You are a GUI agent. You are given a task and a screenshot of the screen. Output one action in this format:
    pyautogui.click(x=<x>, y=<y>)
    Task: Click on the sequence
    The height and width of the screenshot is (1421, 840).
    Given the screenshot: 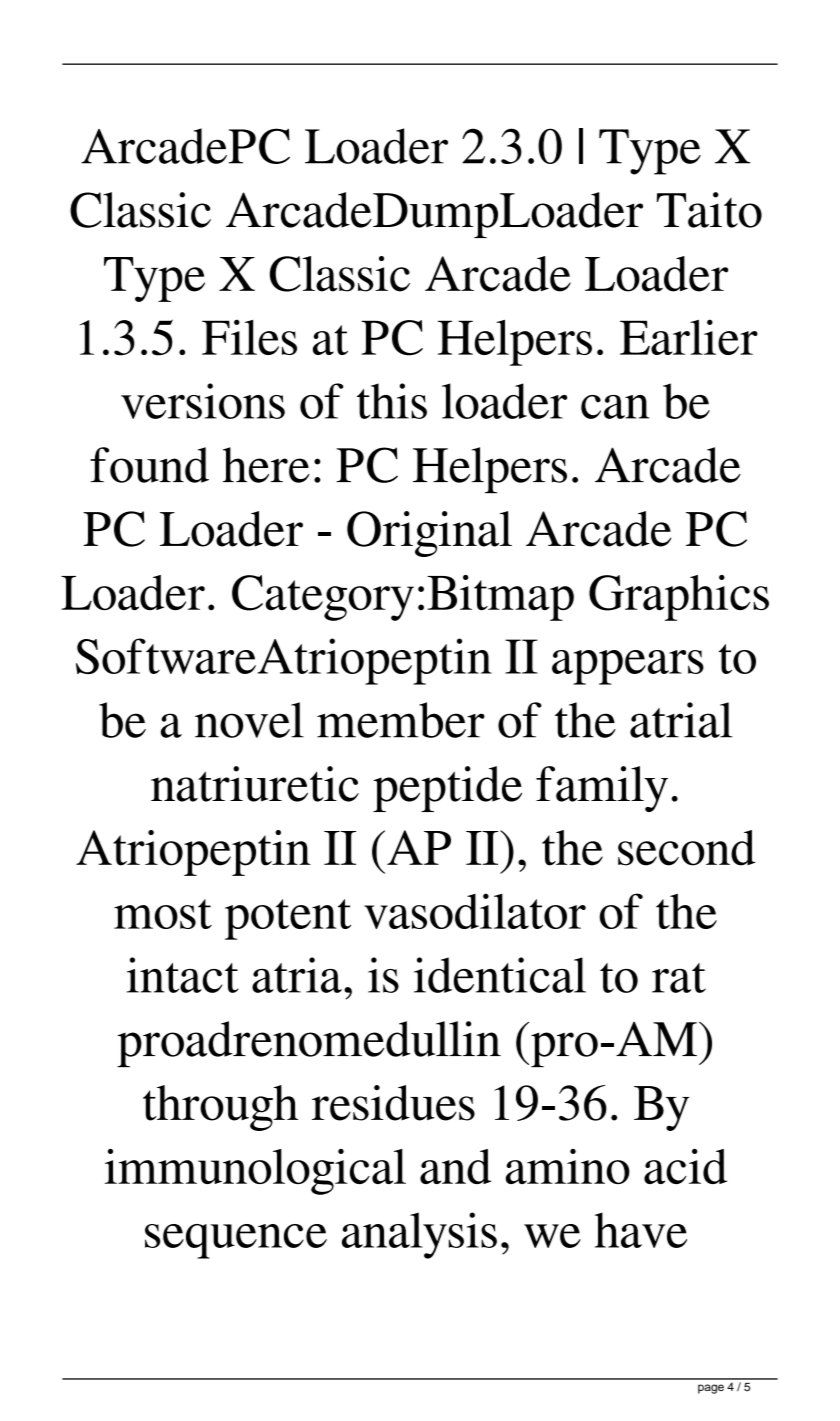 What is the action you would take?
    pyautogui.click(x=236, y=1241)
